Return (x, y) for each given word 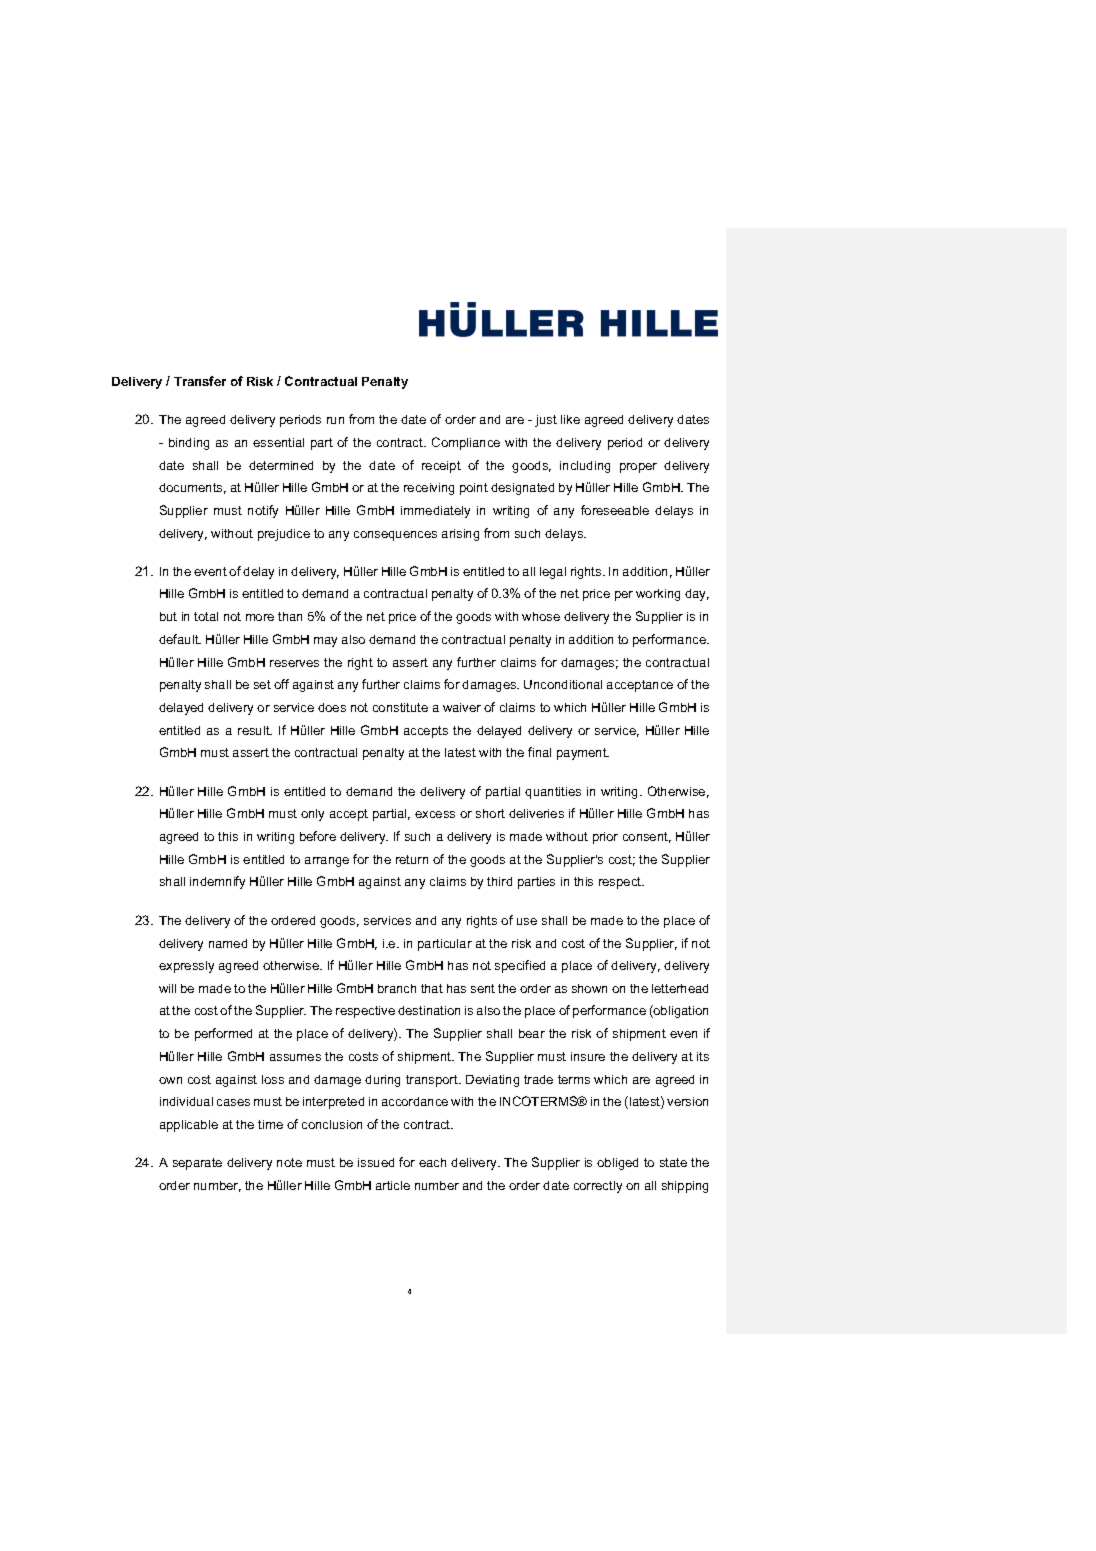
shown (589, 988)
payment (583, 754)
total (206, 616)
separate (197, 1164)
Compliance (466, 443)
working (658, 595)
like (570, 419)
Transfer (200, 381)
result (255, 730)
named (228, 943)
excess (435, 814)
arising (460, 535)
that (432, 988)
